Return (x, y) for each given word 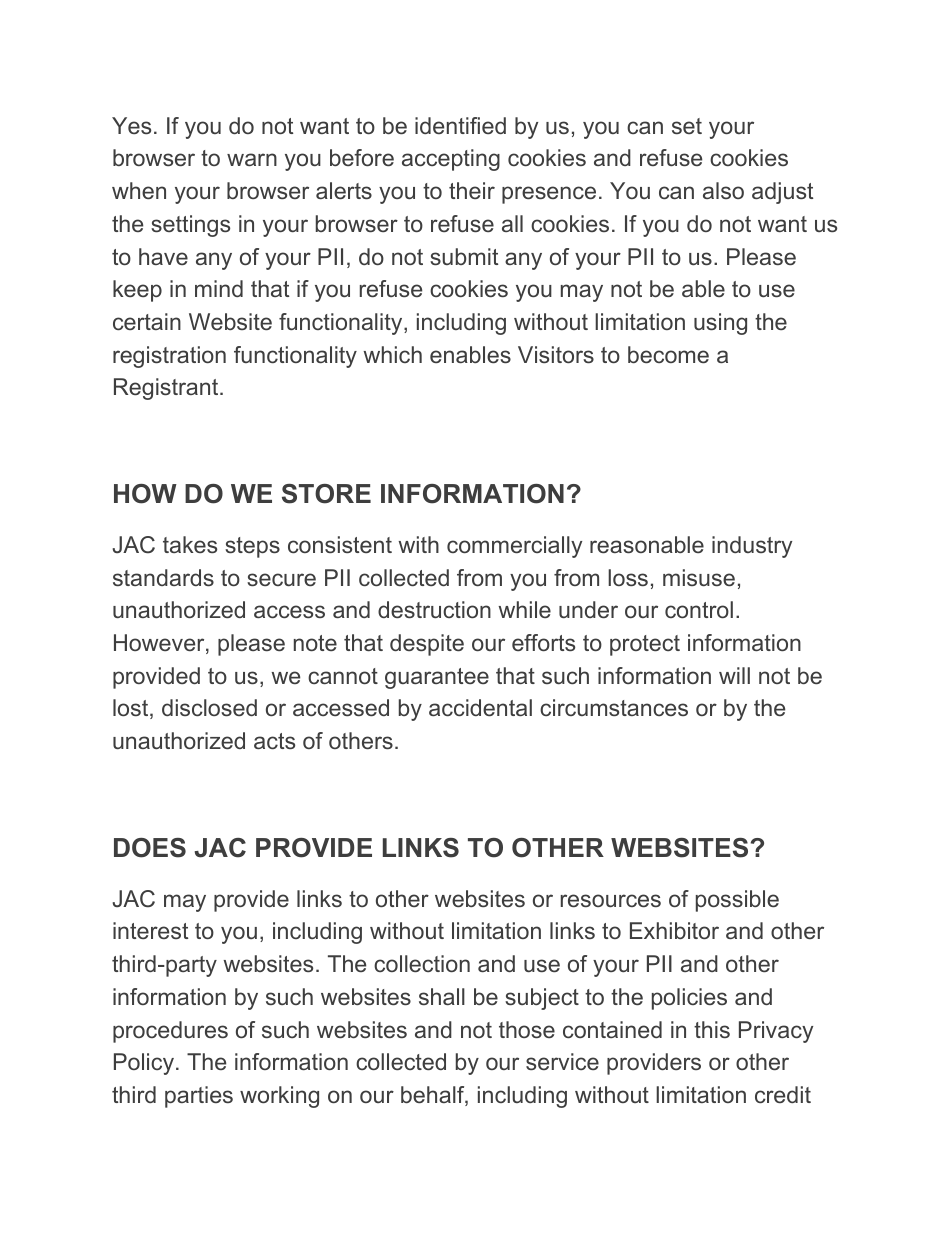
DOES (150, 848)
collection (422, 963)
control (699, 609)
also (723, 190)
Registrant (167, 389)
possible (737, 901)
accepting (451, 160)
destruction (434, 610)
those (527, 1030)
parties (199, 1097)
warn (252, 159)
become (668, 354)
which (392, 354)
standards (163, 578)
